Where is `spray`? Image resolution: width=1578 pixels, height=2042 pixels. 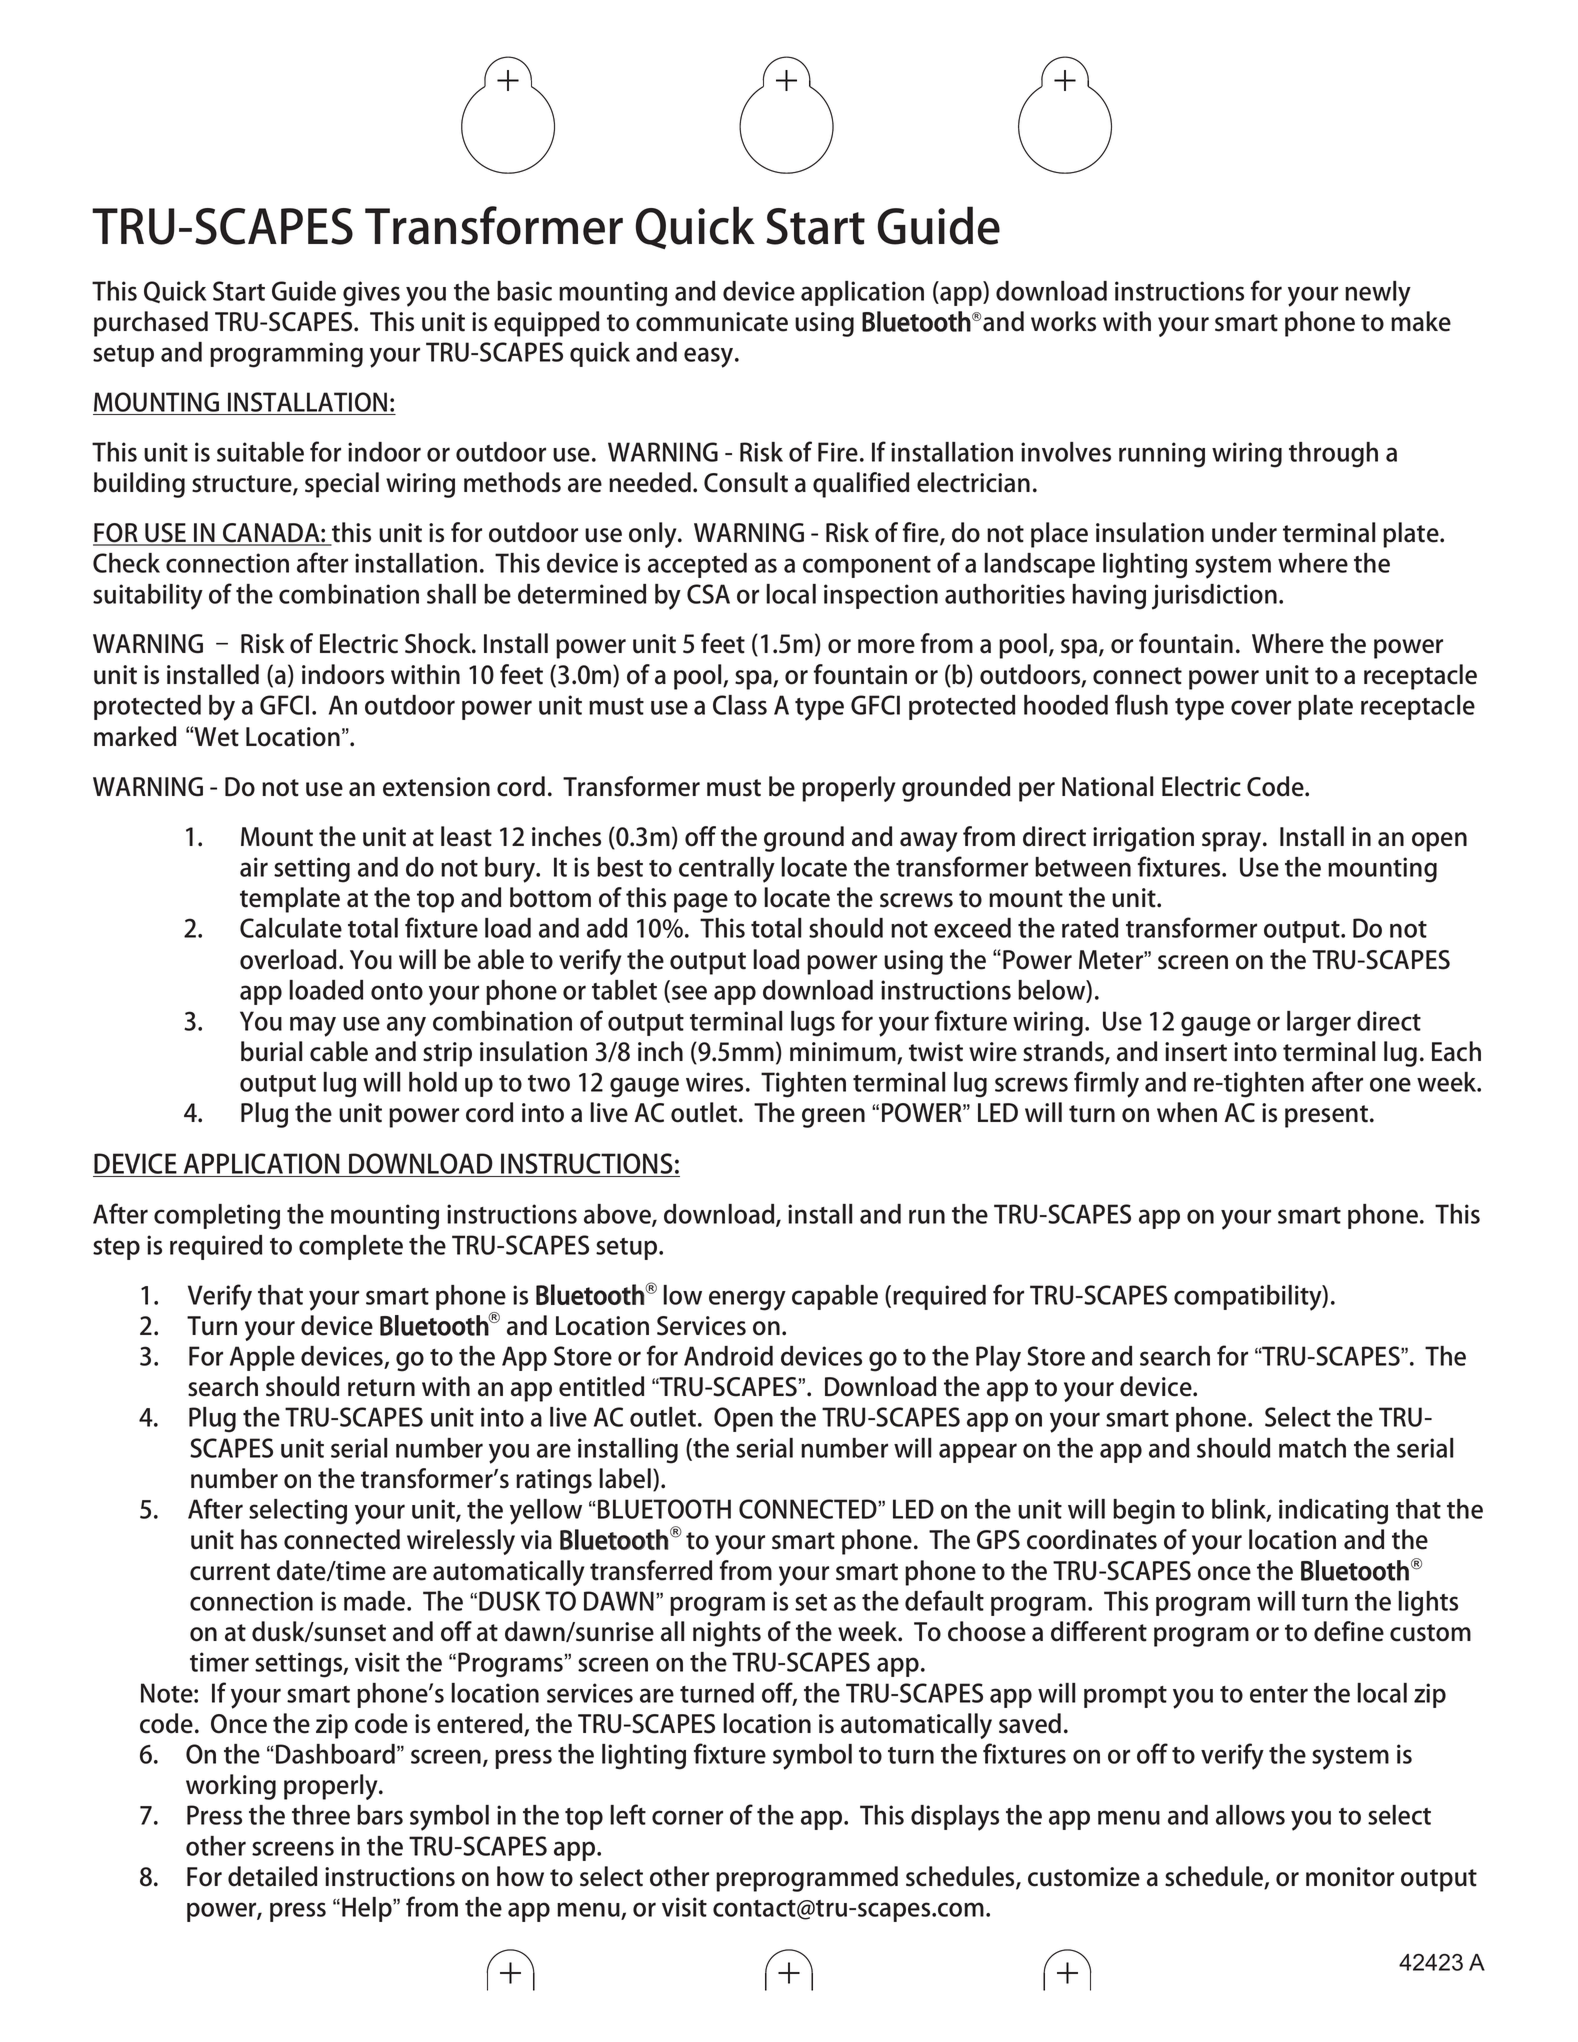
spray is located at coordinates (1233, 842).
